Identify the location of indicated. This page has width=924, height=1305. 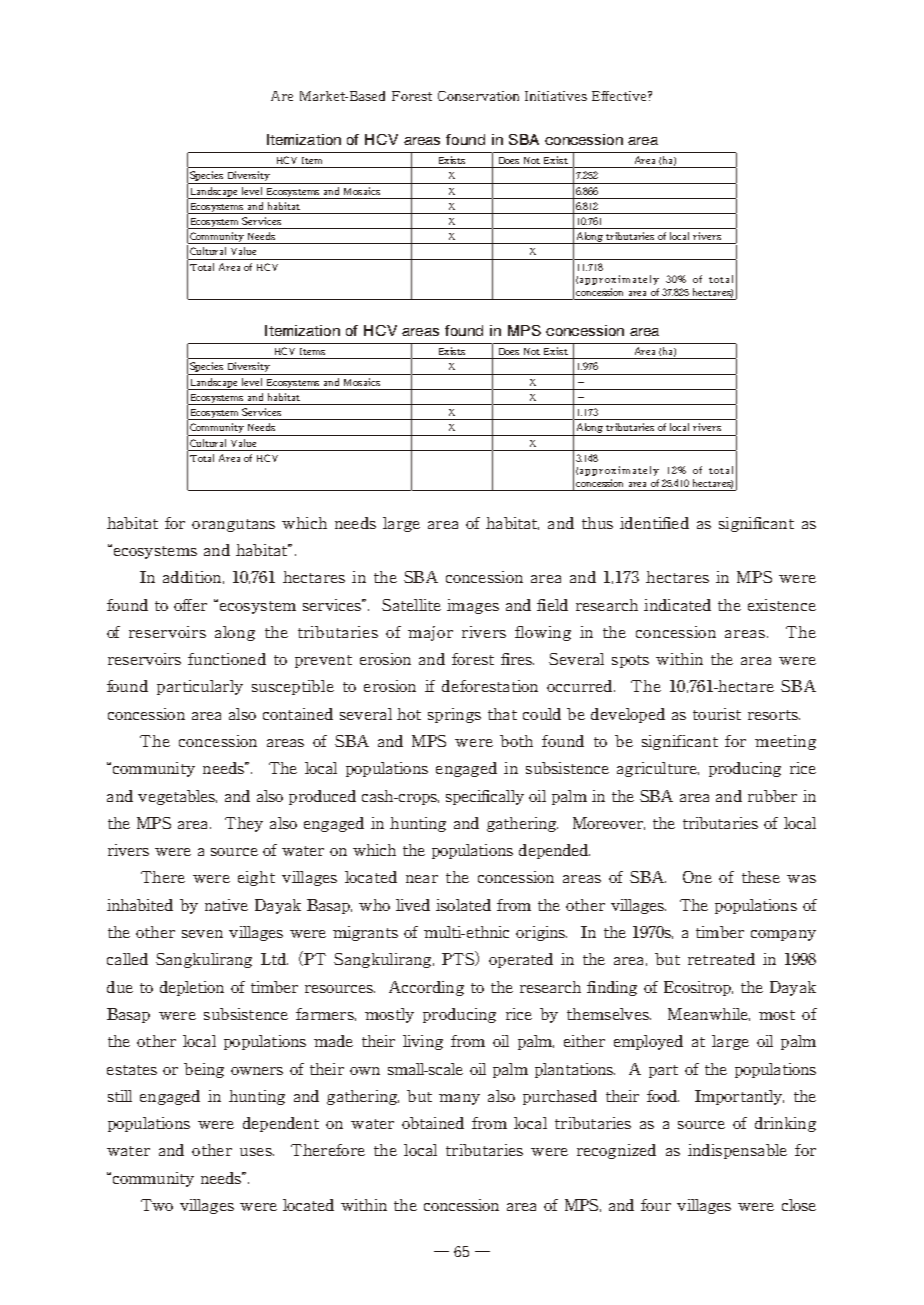
(677, 605).
